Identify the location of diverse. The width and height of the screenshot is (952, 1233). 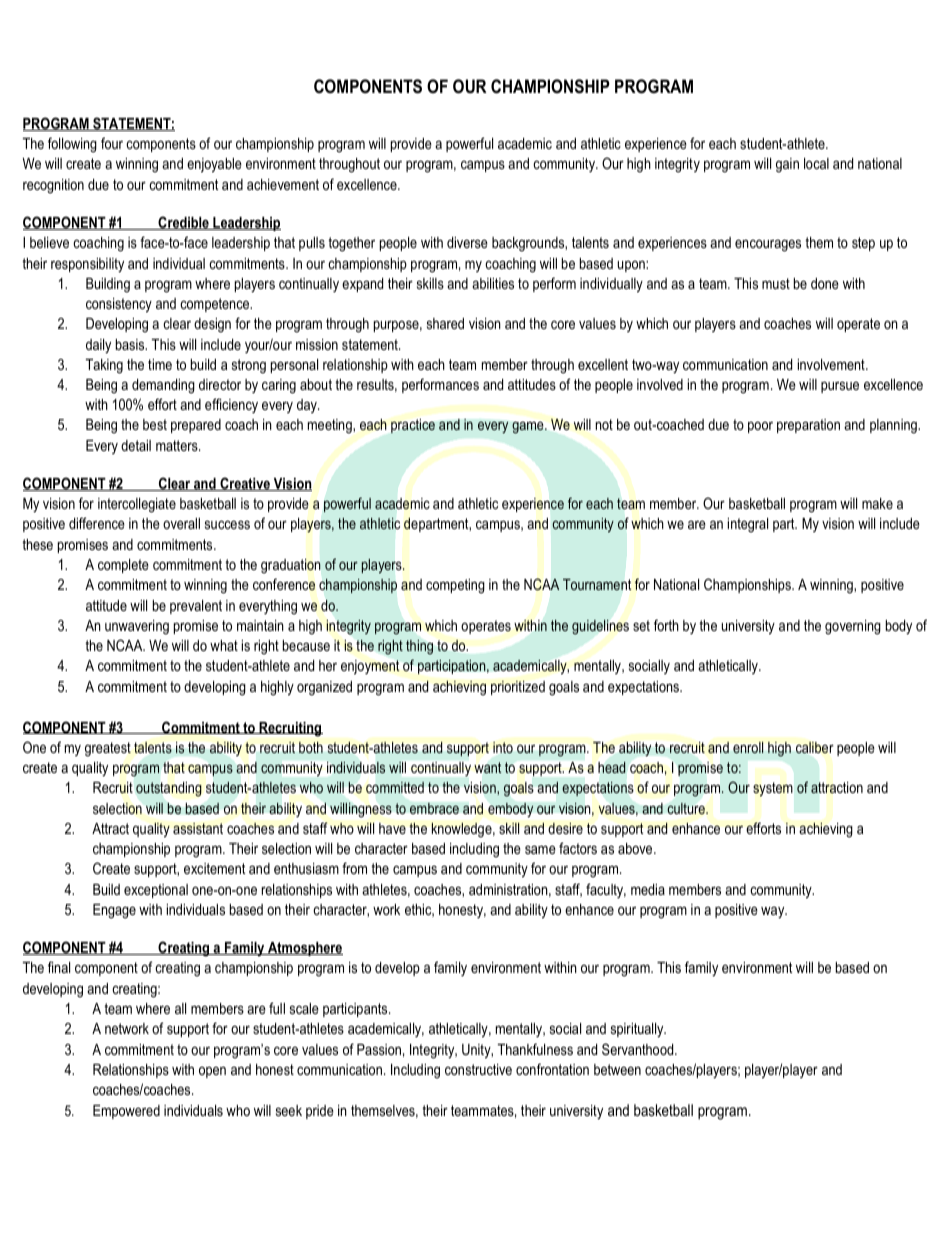
(467, 242).
